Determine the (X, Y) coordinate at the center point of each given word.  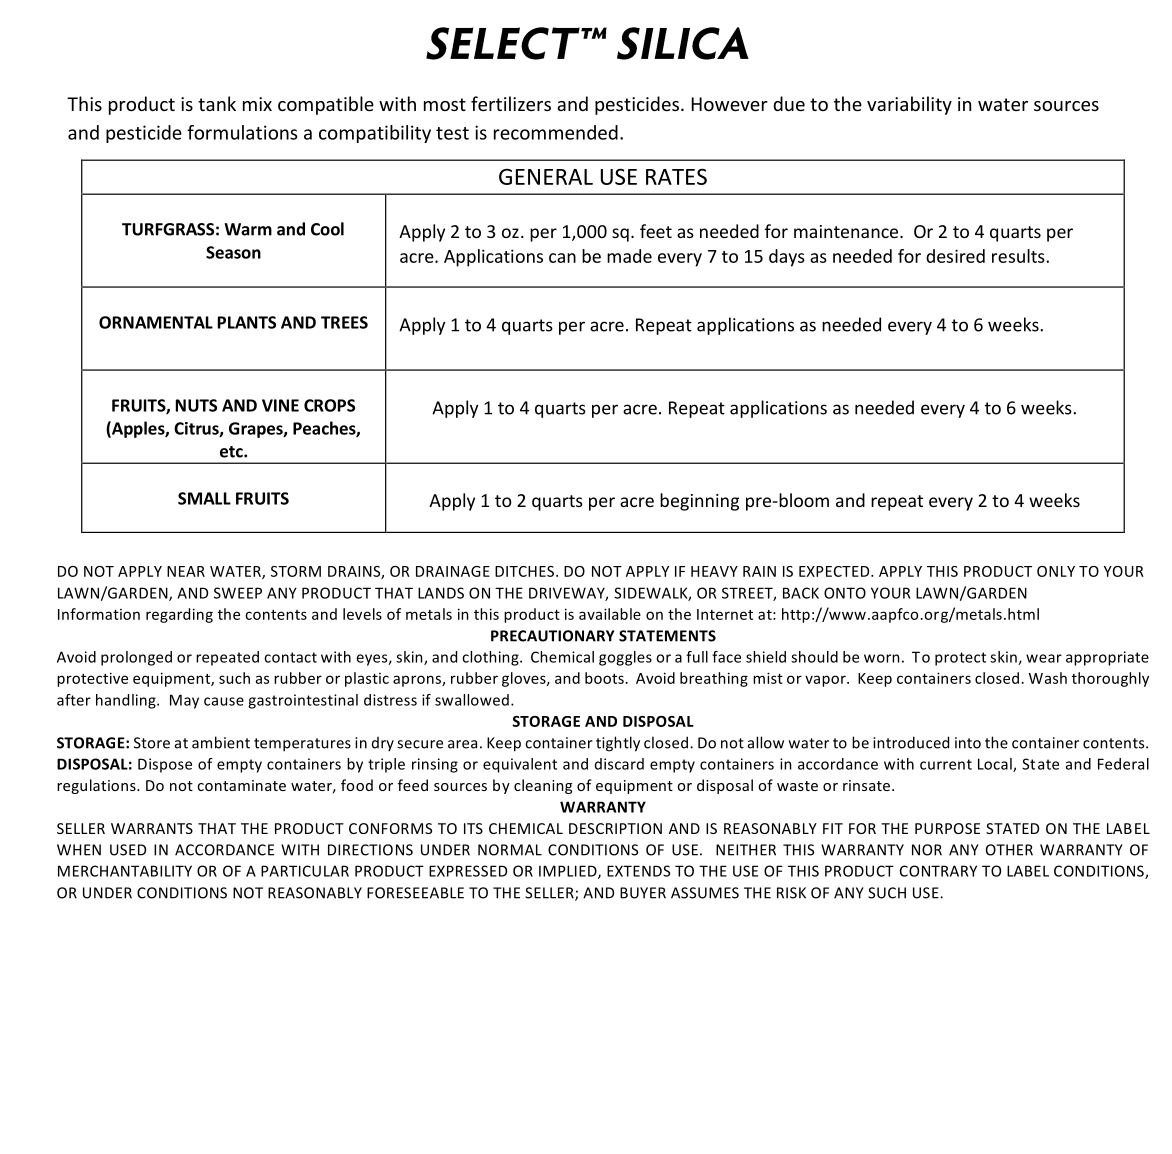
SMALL (204, 498)
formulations (242, 132)
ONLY (1056, 571)
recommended (556, 132)
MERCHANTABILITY (125, 871)
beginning (699, 502)
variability (909, 105)
